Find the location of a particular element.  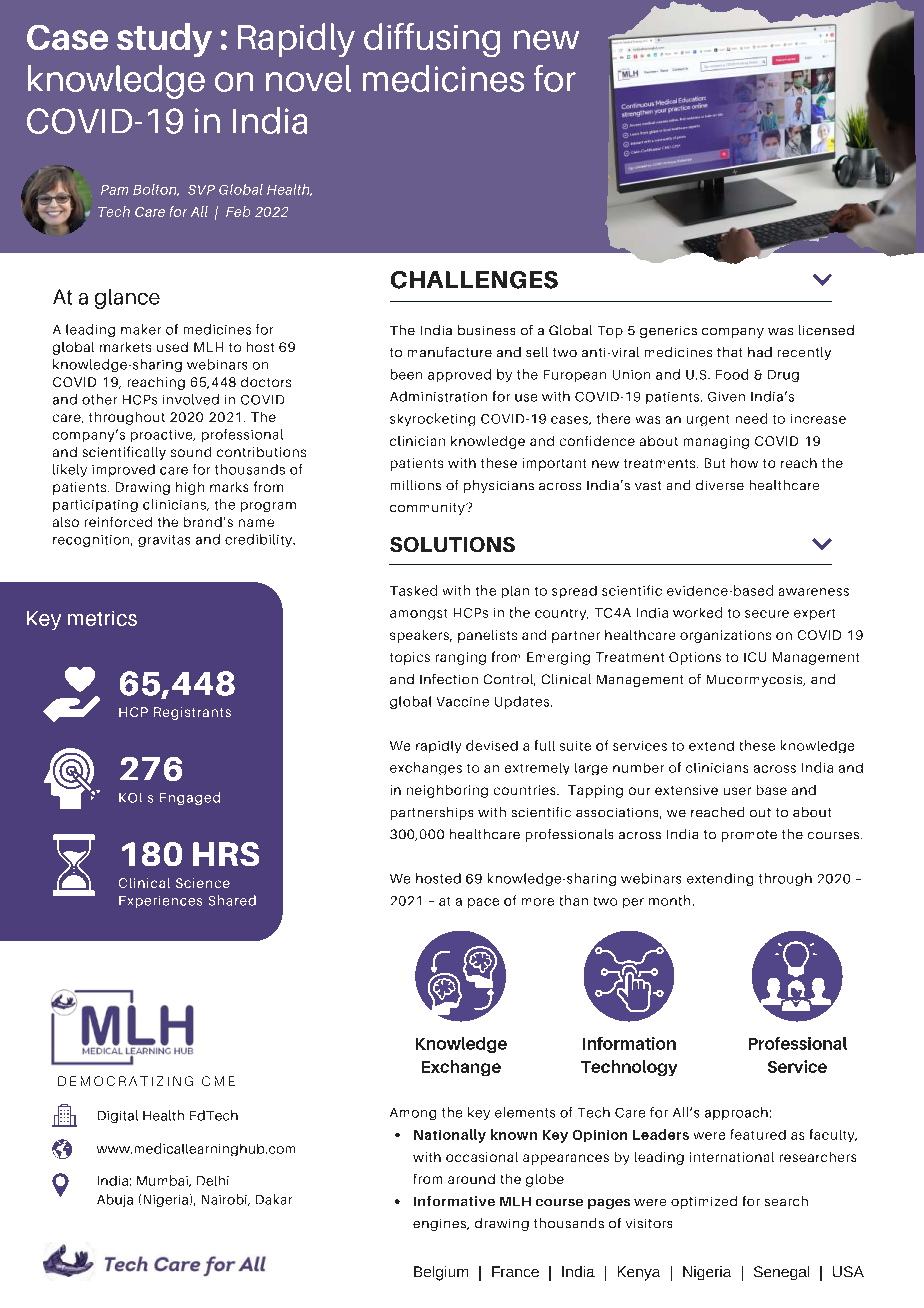

generics is located at coordinates (668, 332).
